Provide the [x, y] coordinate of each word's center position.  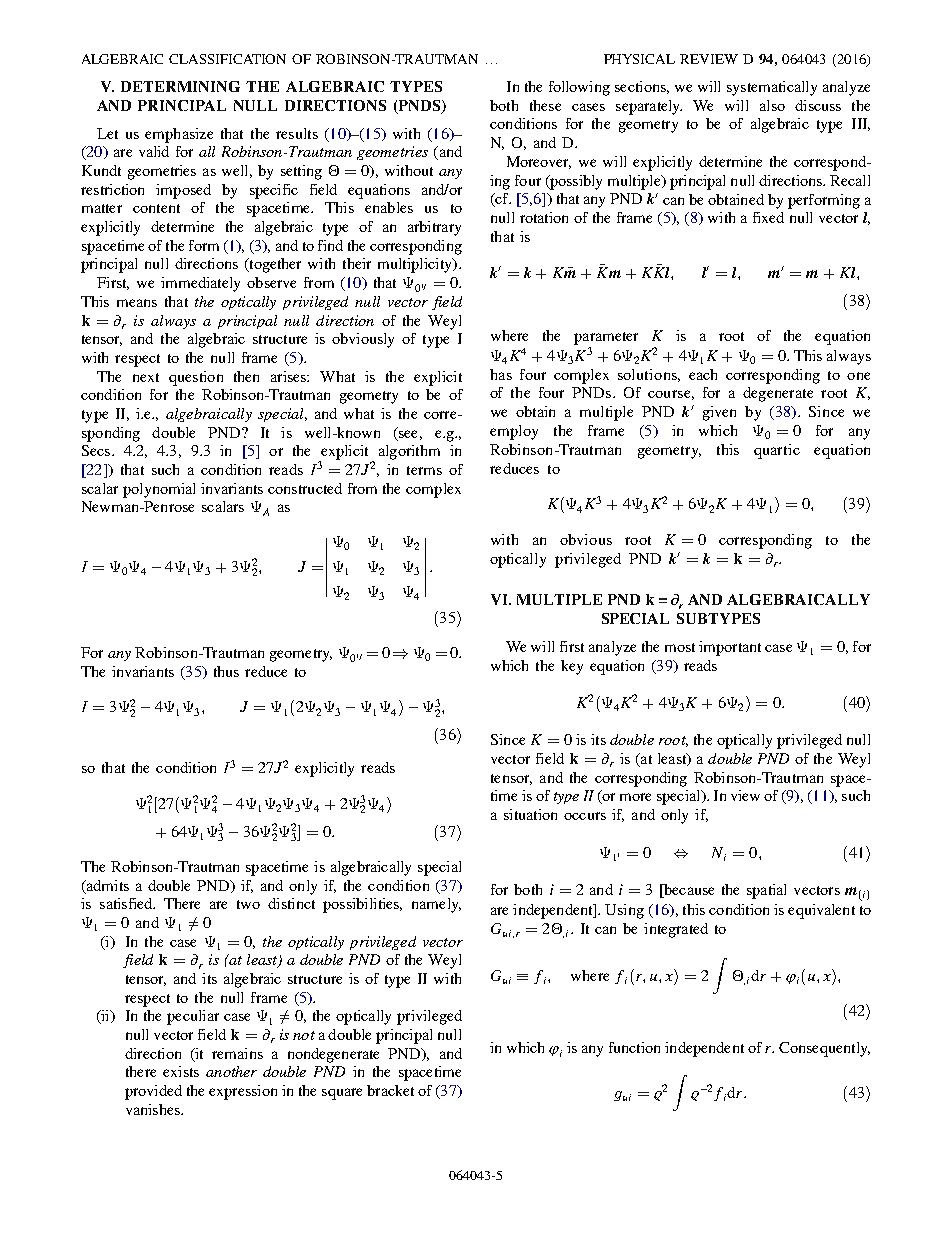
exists [181, 1071]
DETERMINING [180, 86]
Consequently [824, 1049]
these [545, 105]
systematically [772, 88]
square [342, 1094]
